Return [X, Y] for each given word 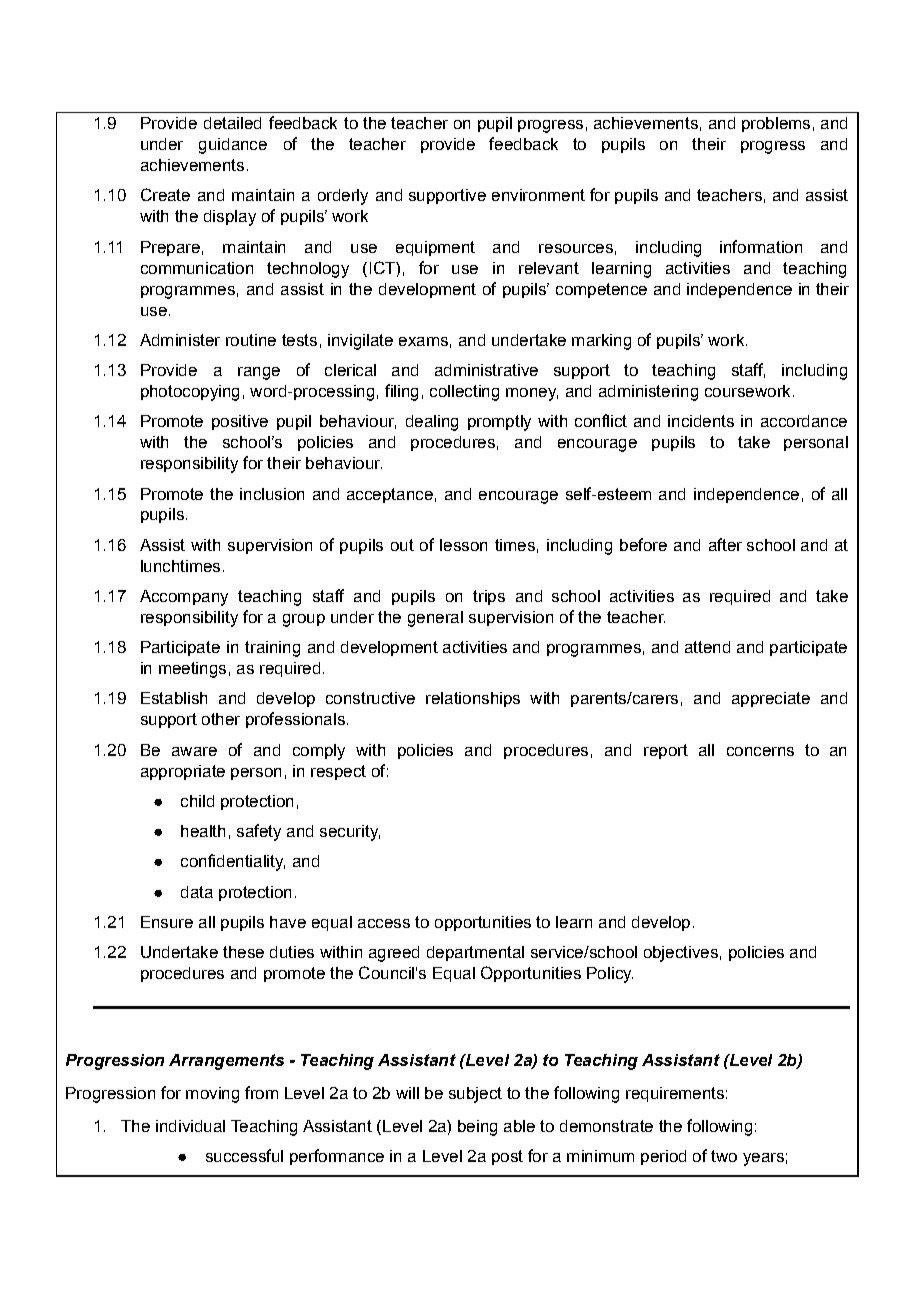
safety [259, 832]
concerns [760, 751]
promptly [499, 423]
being [477, 1128]
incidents [701, 421]
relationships [473, 699]
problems [776, 124]
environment [538, 195]
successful [244, 1155]
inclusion [272, 494]
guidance [233, 146]
